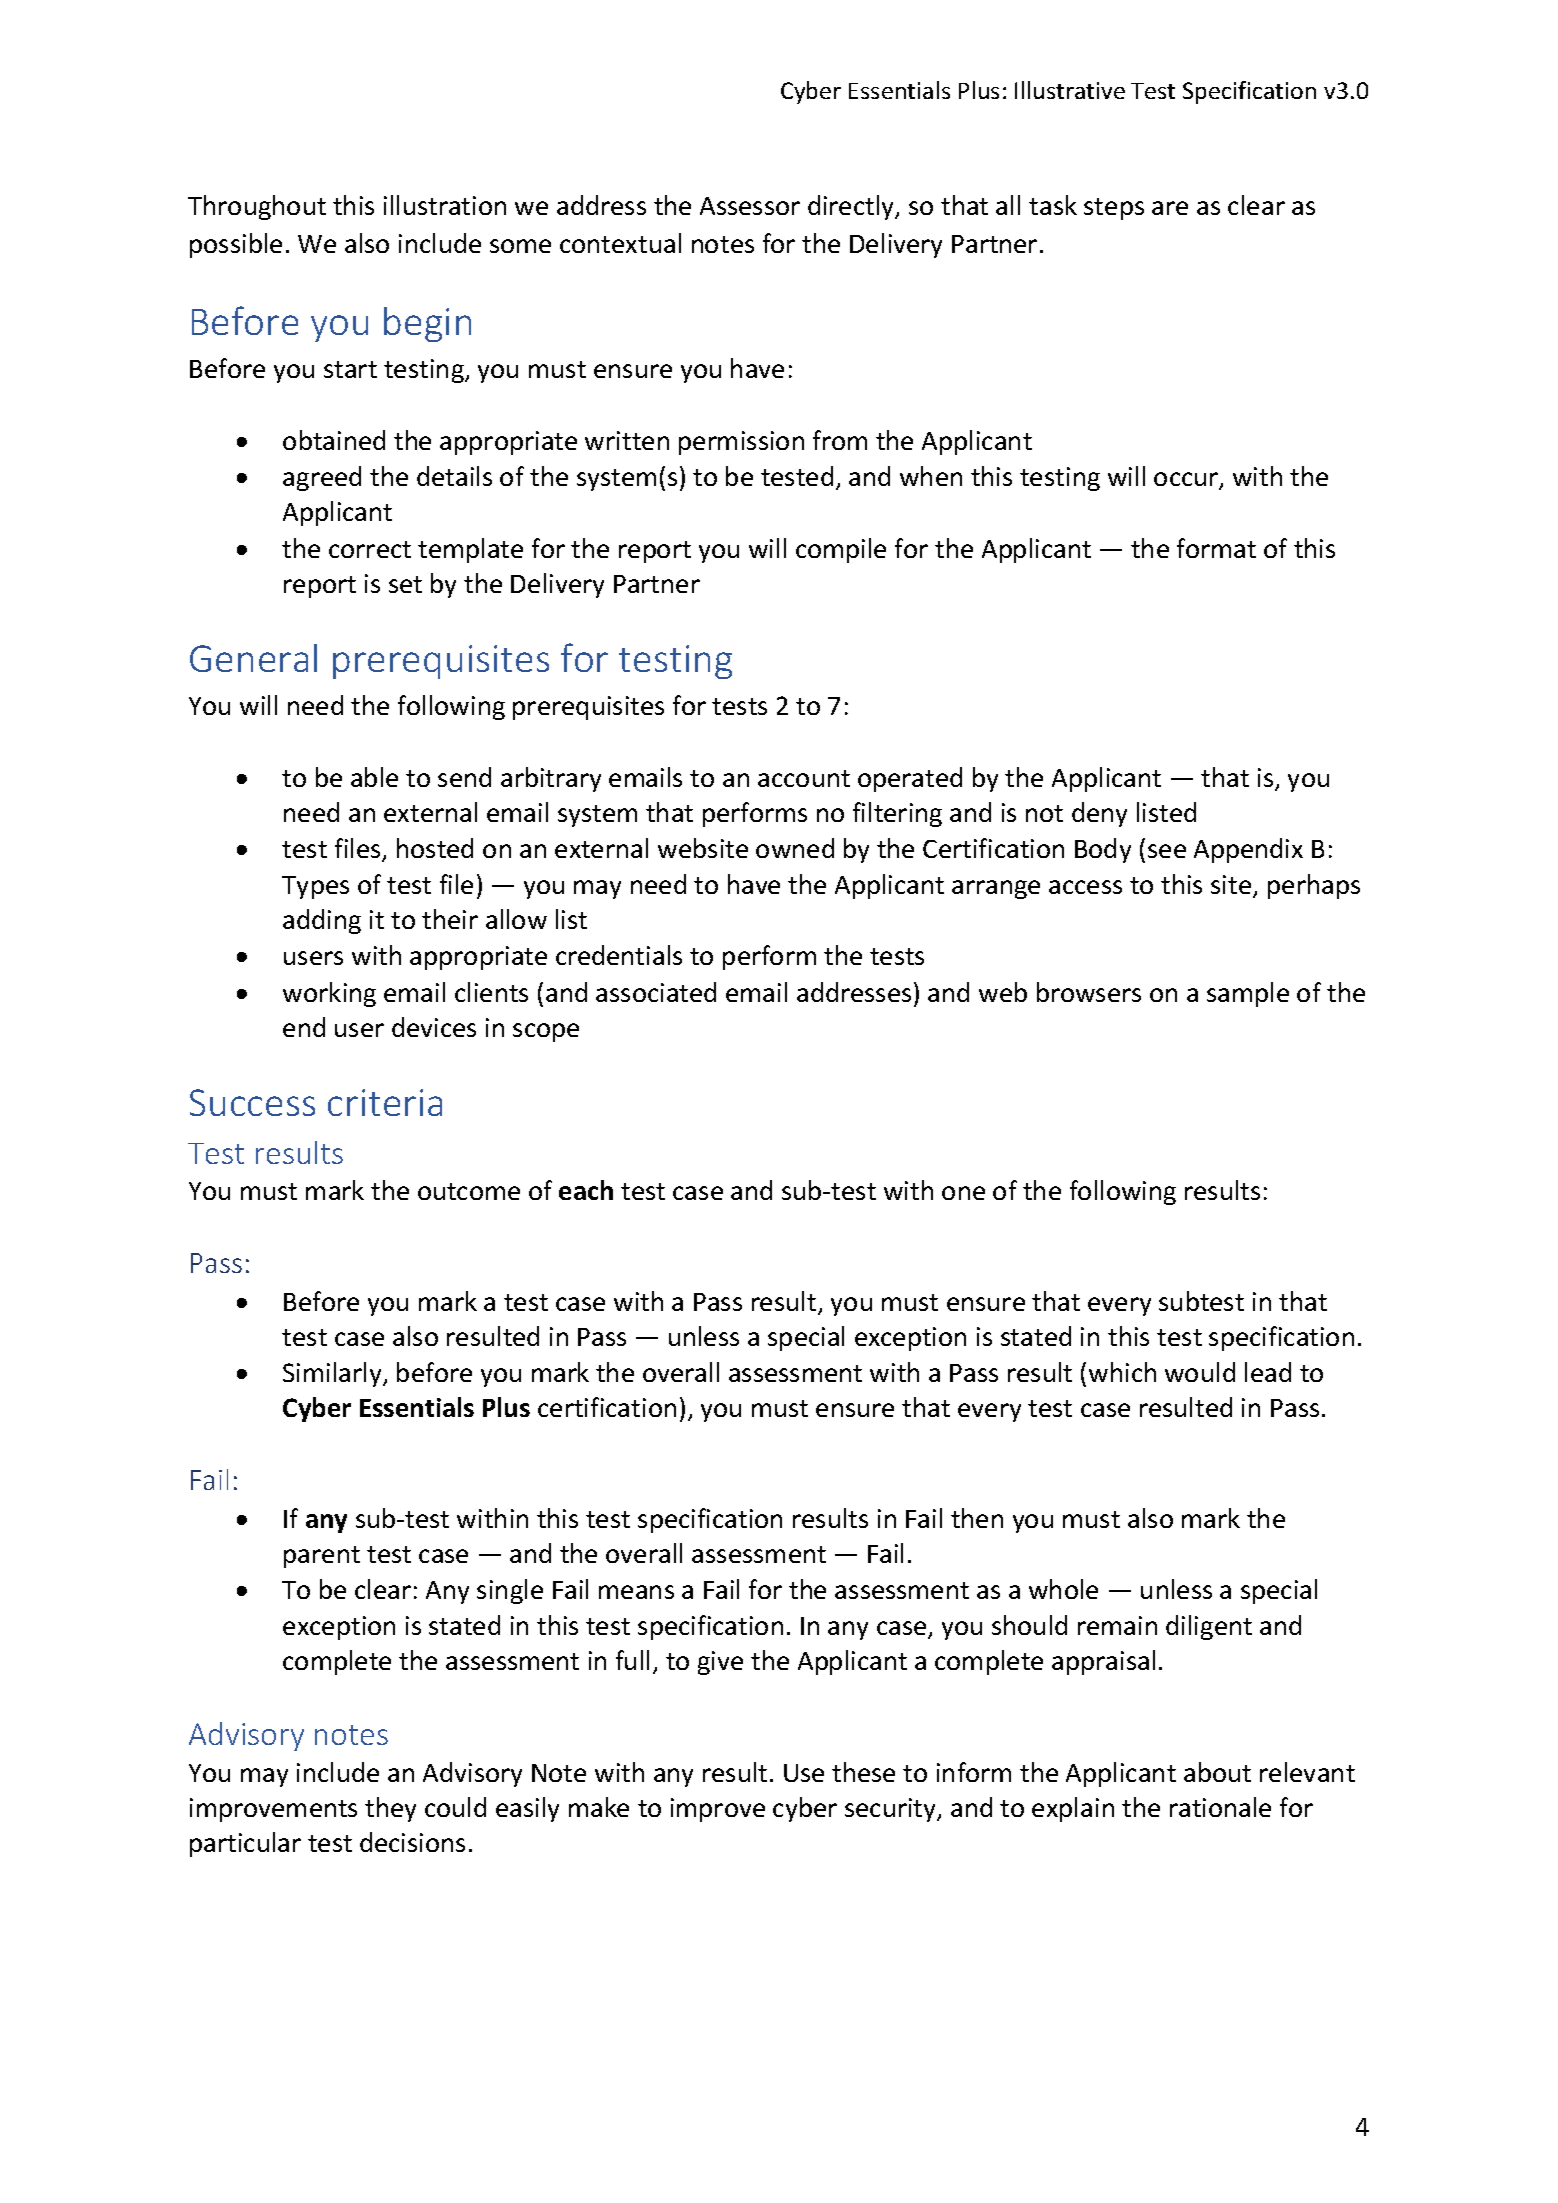 This screenshot has height=2203, width=1558. What do you see at coordinates (863, 1772) in the screenshot?
I see `these` at bounding box center [863, 1772].
